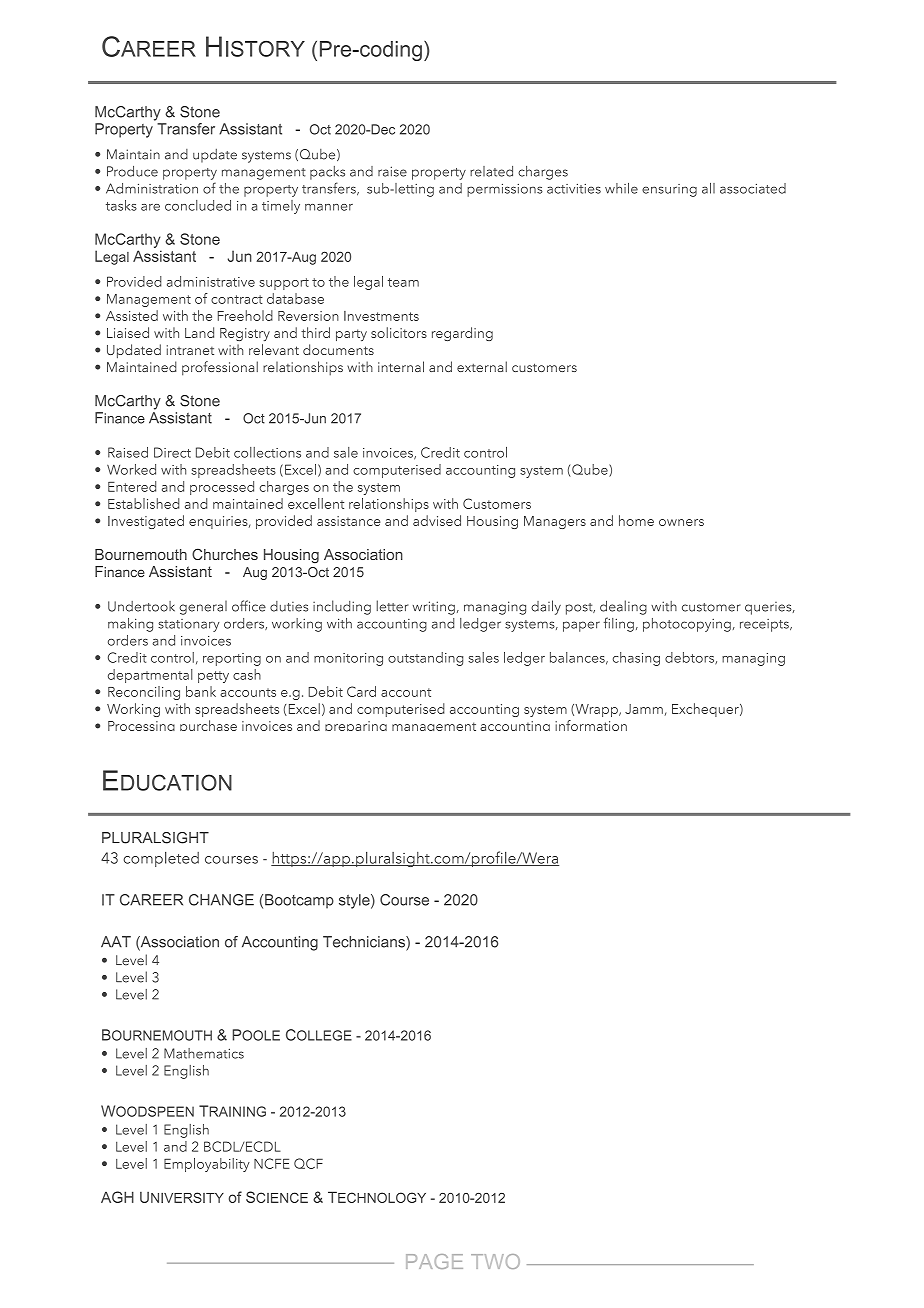  I want to click on information, so click(591, 725).
